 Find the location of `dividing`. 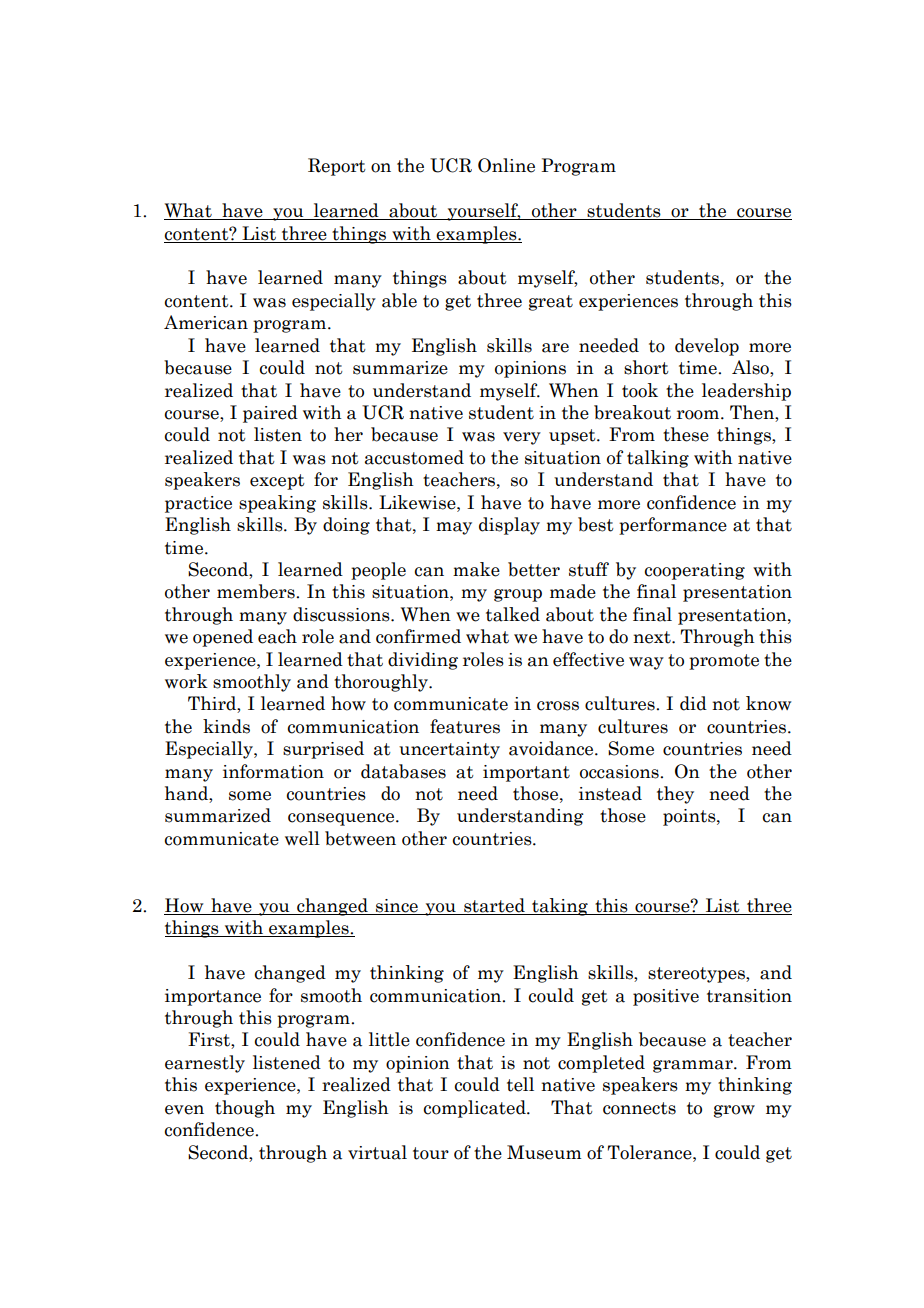

dividing is located at coordinates (423, 661).
